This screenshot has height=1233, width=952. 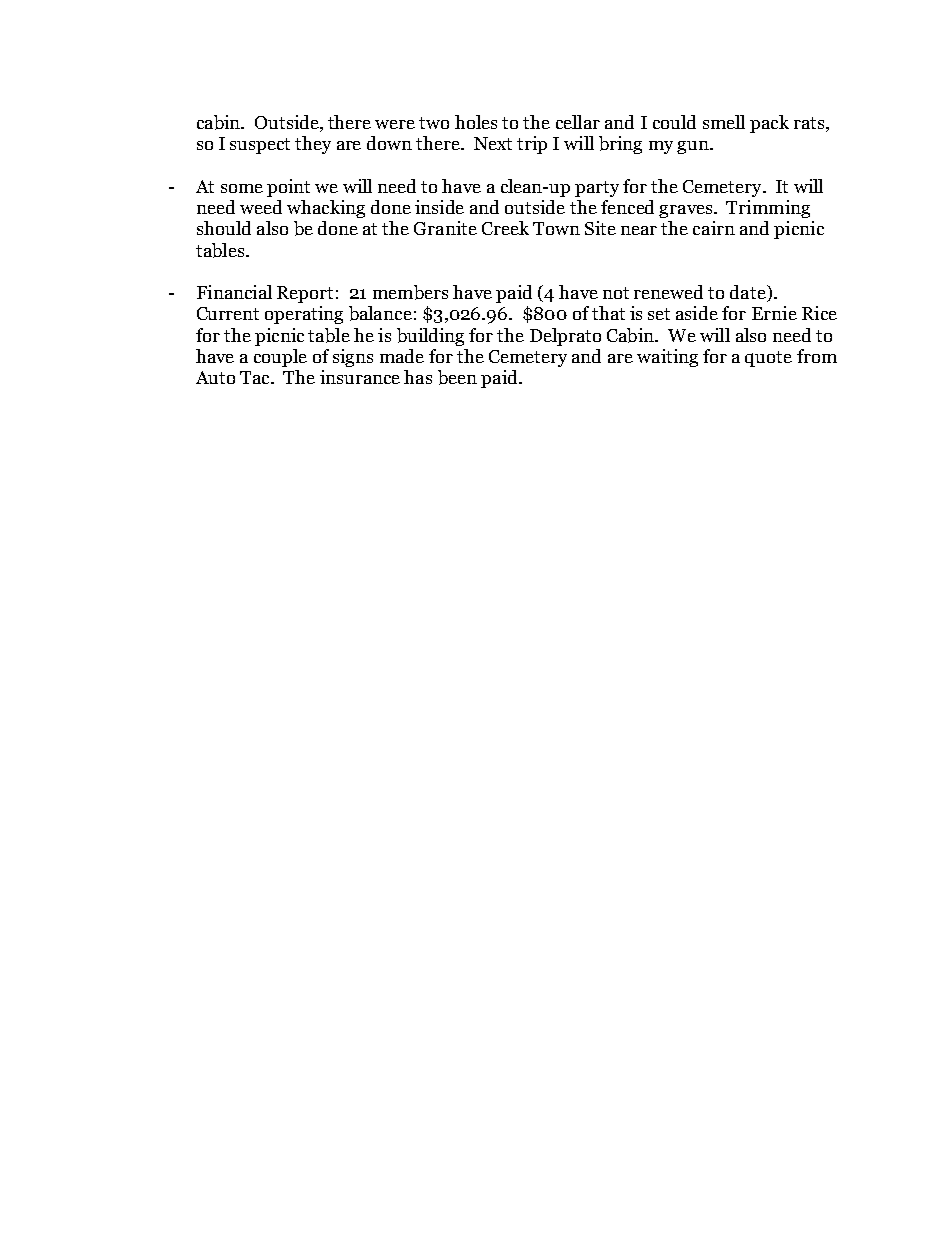 I want to click on party, so click(x=597, y=189).
